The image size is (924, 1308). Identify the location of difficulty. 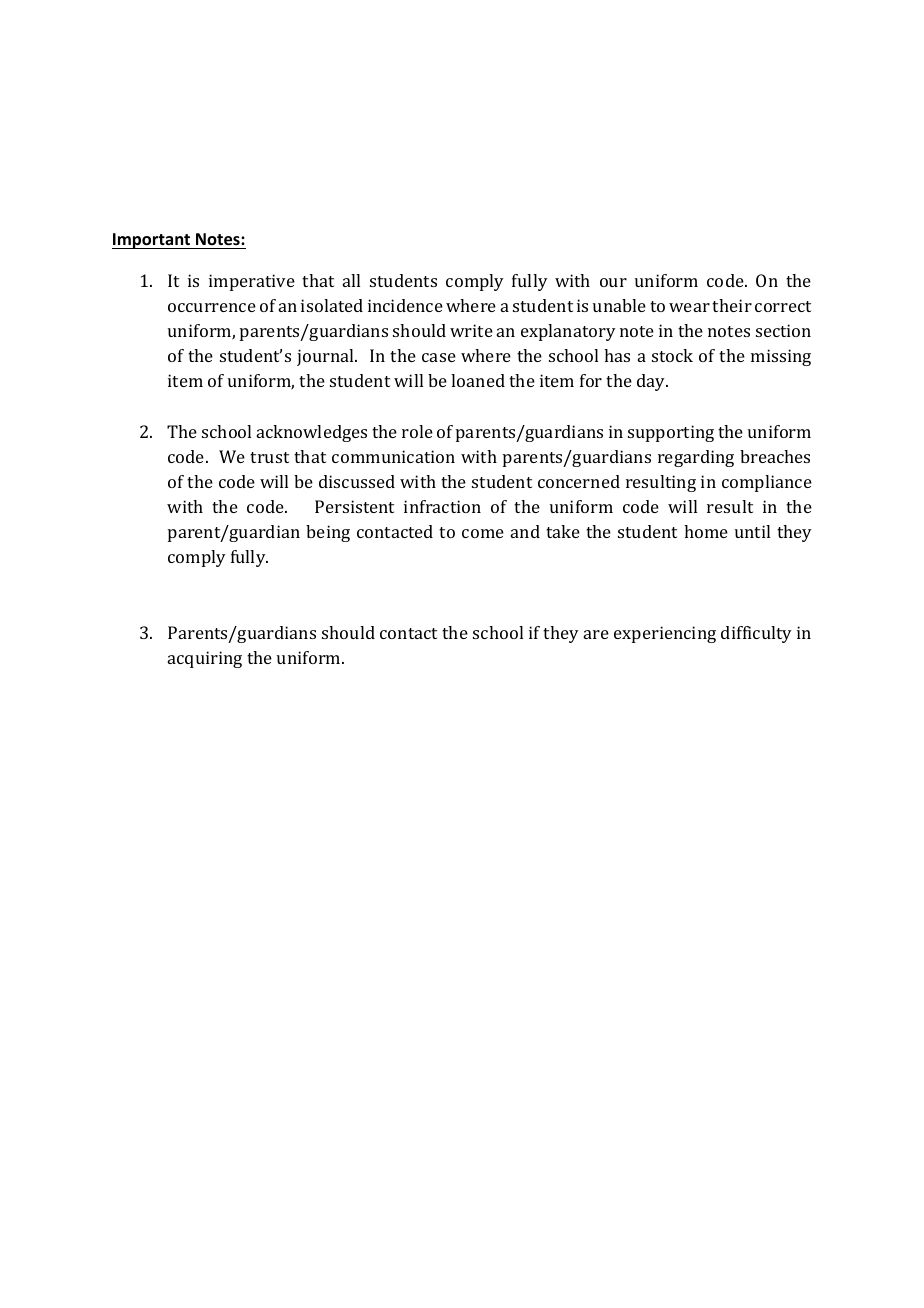
(756, 634).
